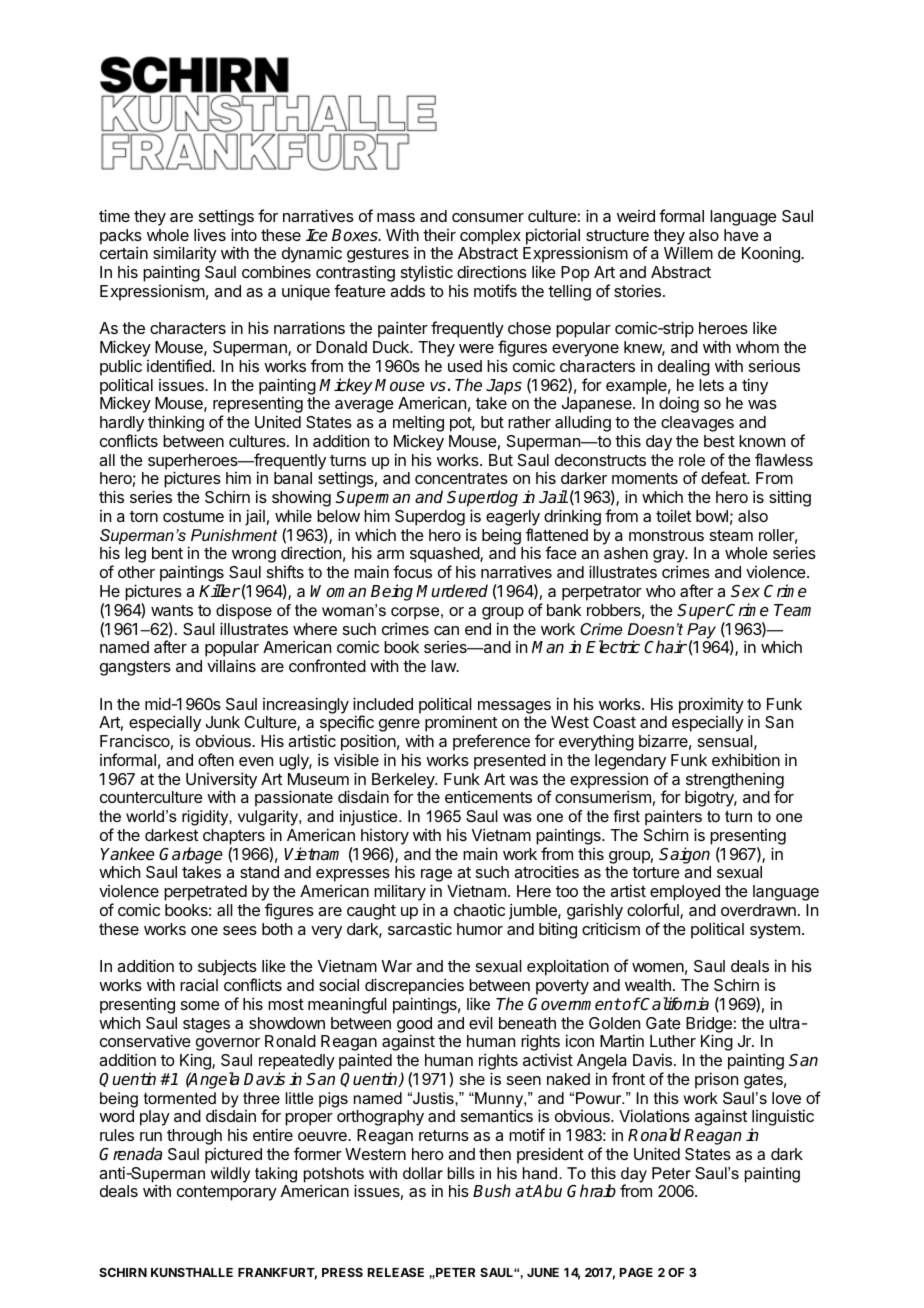 This page has width=924, height=1308. What do you see at coordinates (185, 256) in the page?
I see `similarity` at bounding box center [185, 256].
